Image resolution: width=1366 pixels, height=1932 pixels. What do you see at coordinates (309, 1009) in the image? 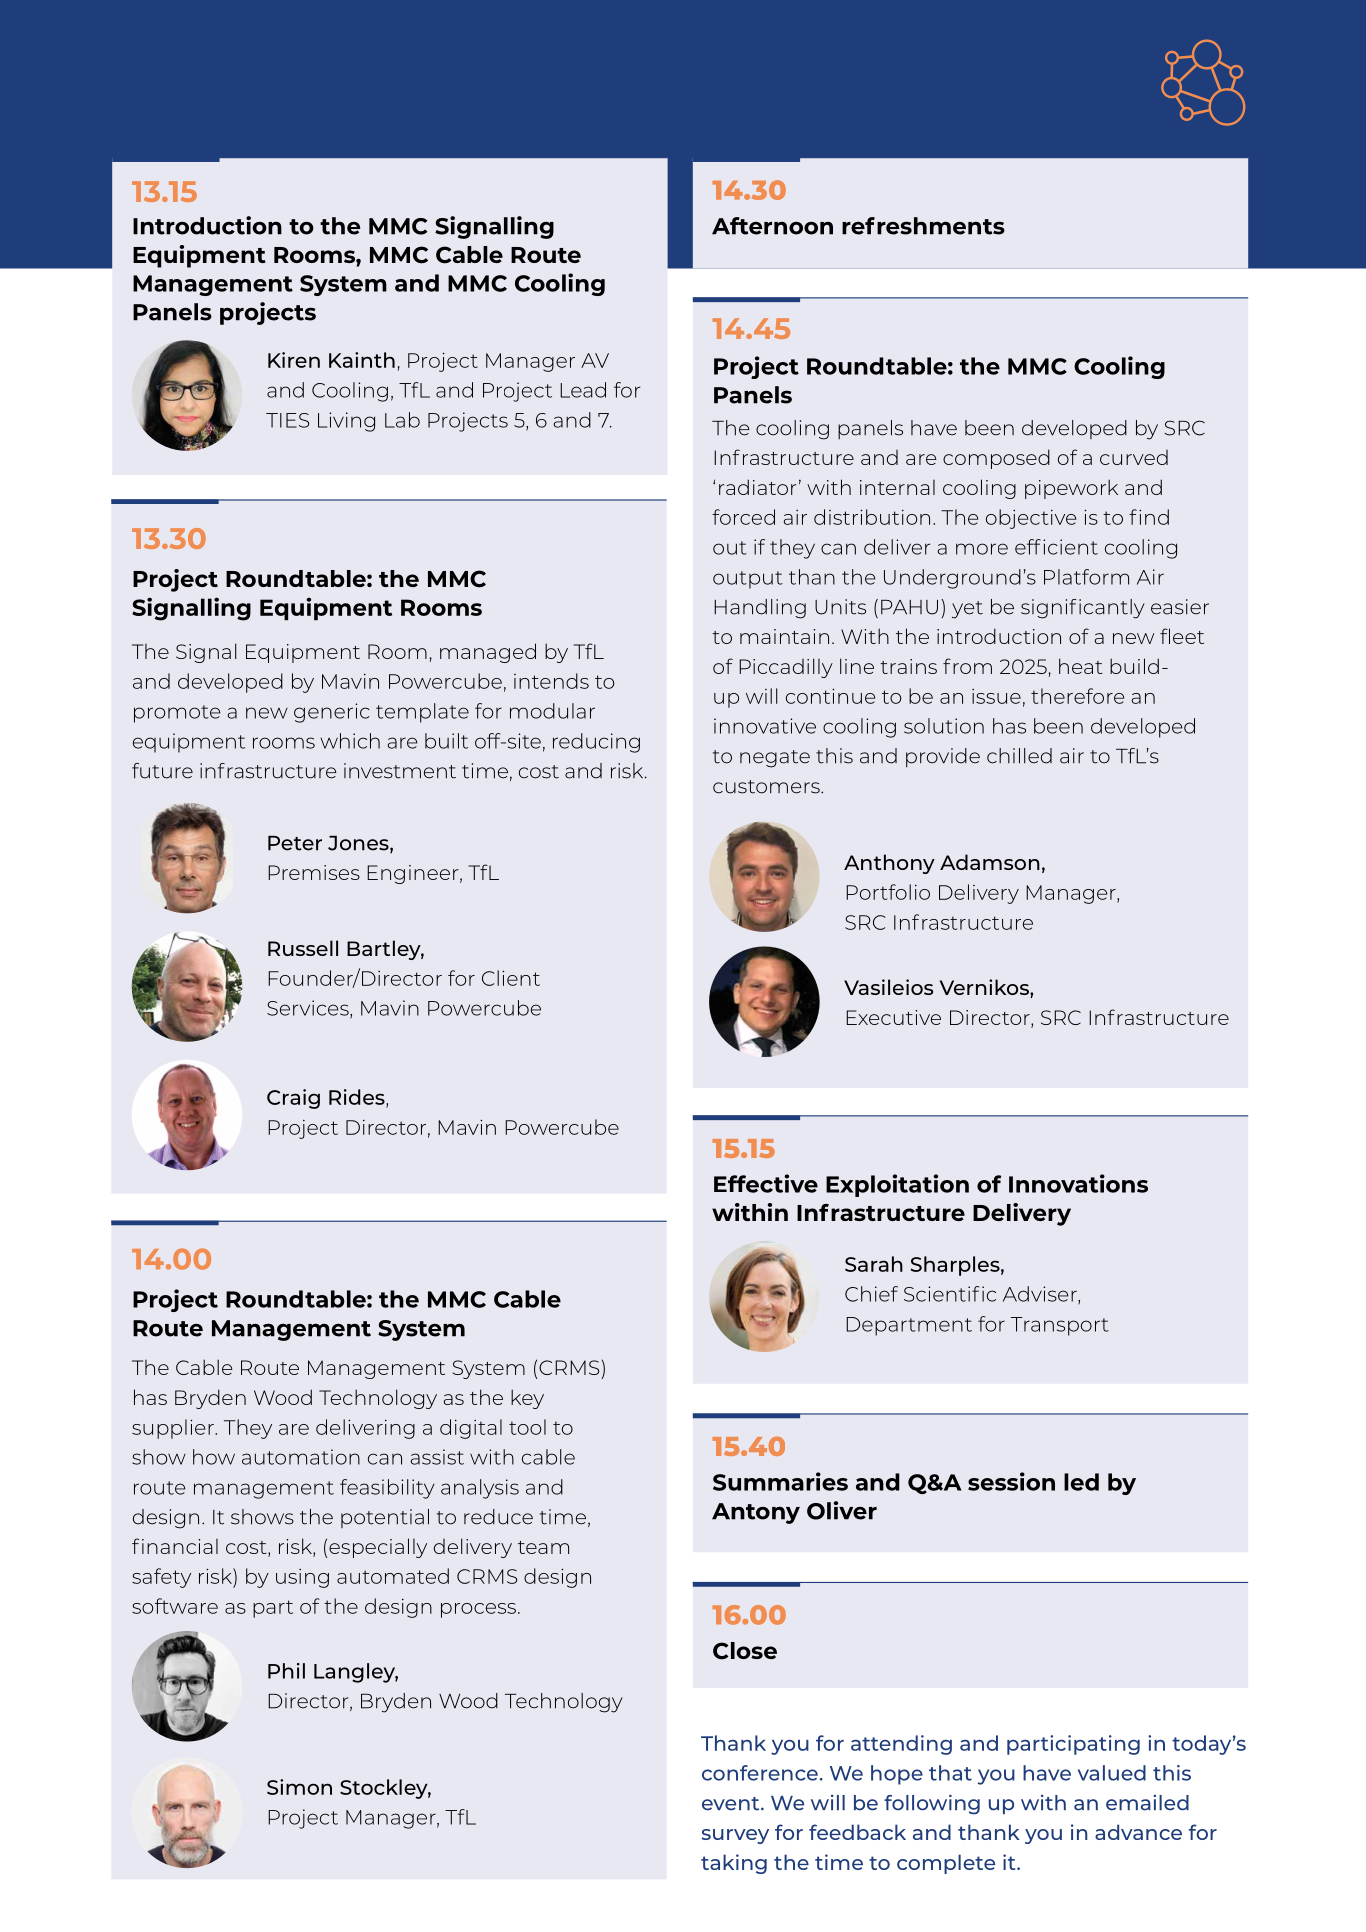
I see `Services` at bounding box center [309, 1009].
